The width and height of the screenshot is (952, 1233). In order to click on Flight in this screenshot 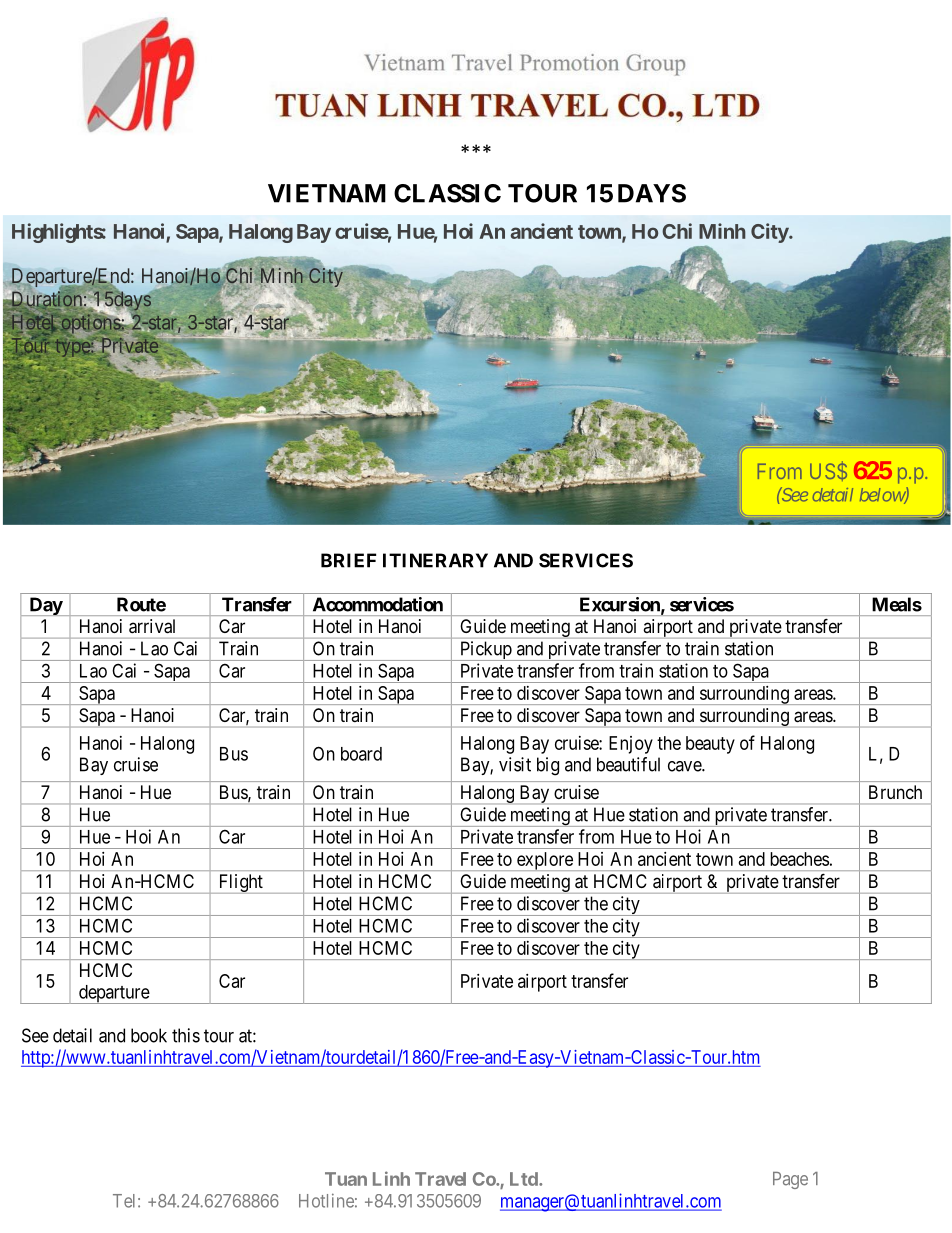, I will do `click(240, 884)`.
